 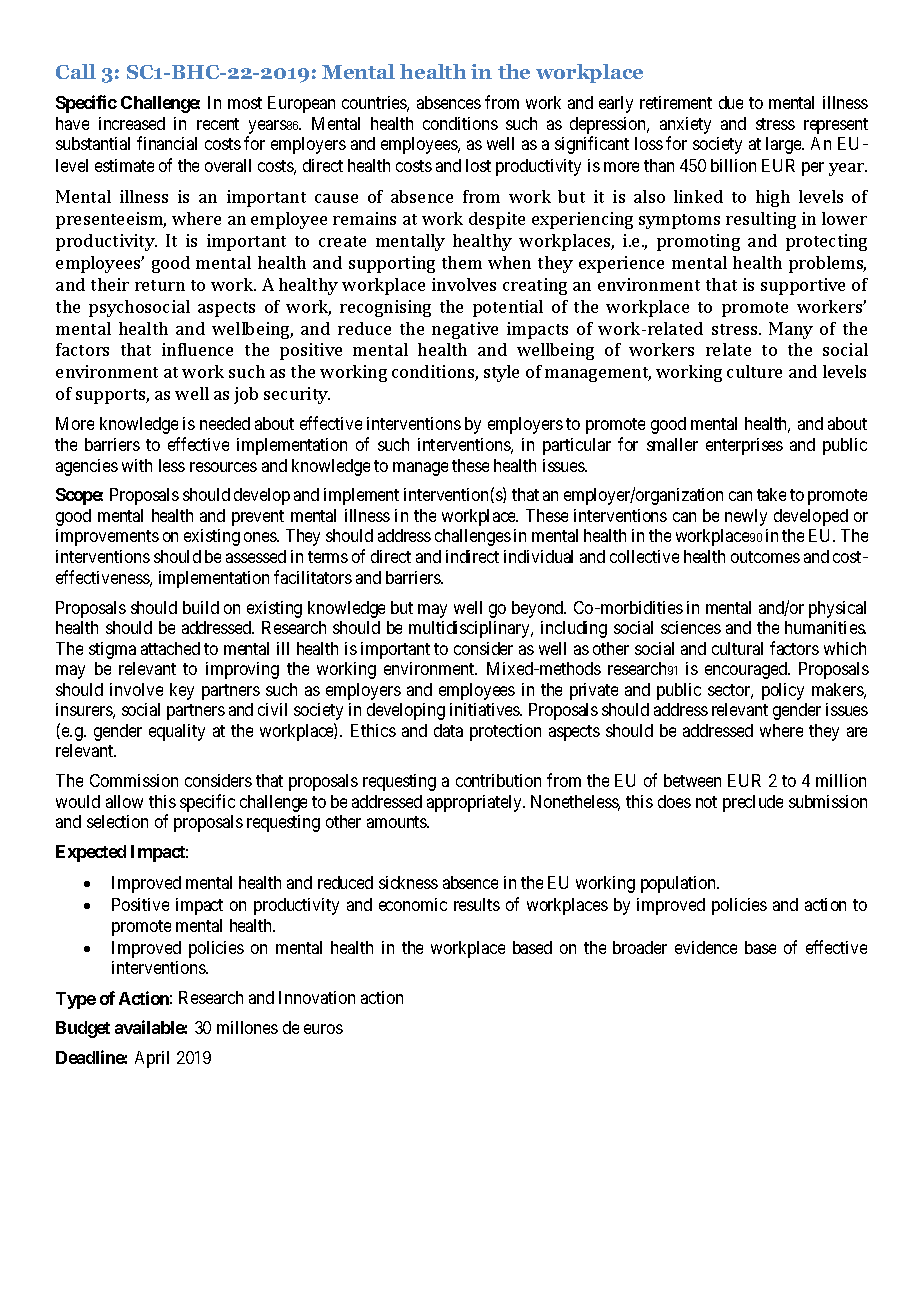 What do you see at coordinates (478, 165) in the page?
I see `lost` at bounding box center [478, 165].
